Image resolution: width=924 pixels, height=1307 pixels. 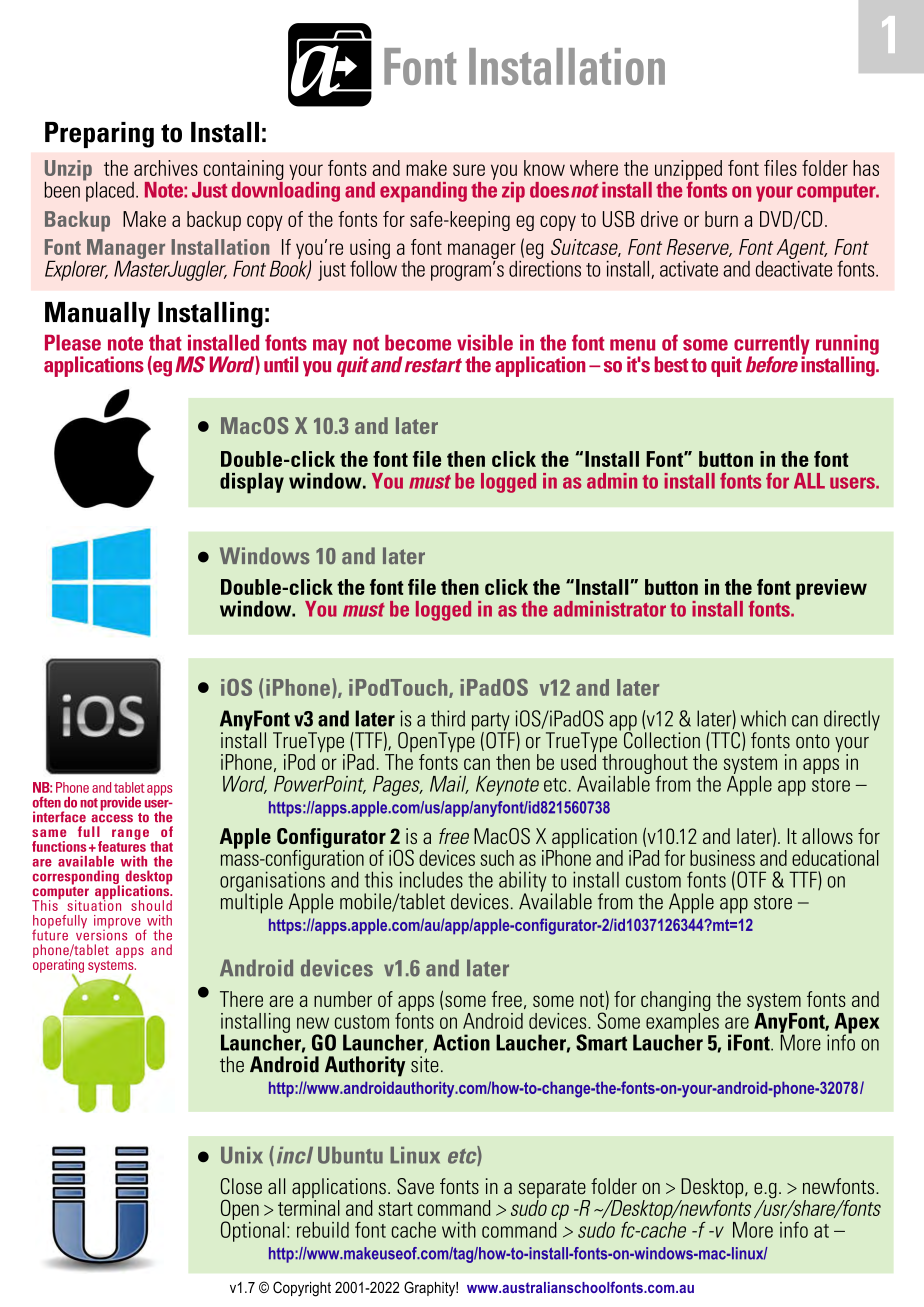 I want to click on third, so click(x=448, y=718).
